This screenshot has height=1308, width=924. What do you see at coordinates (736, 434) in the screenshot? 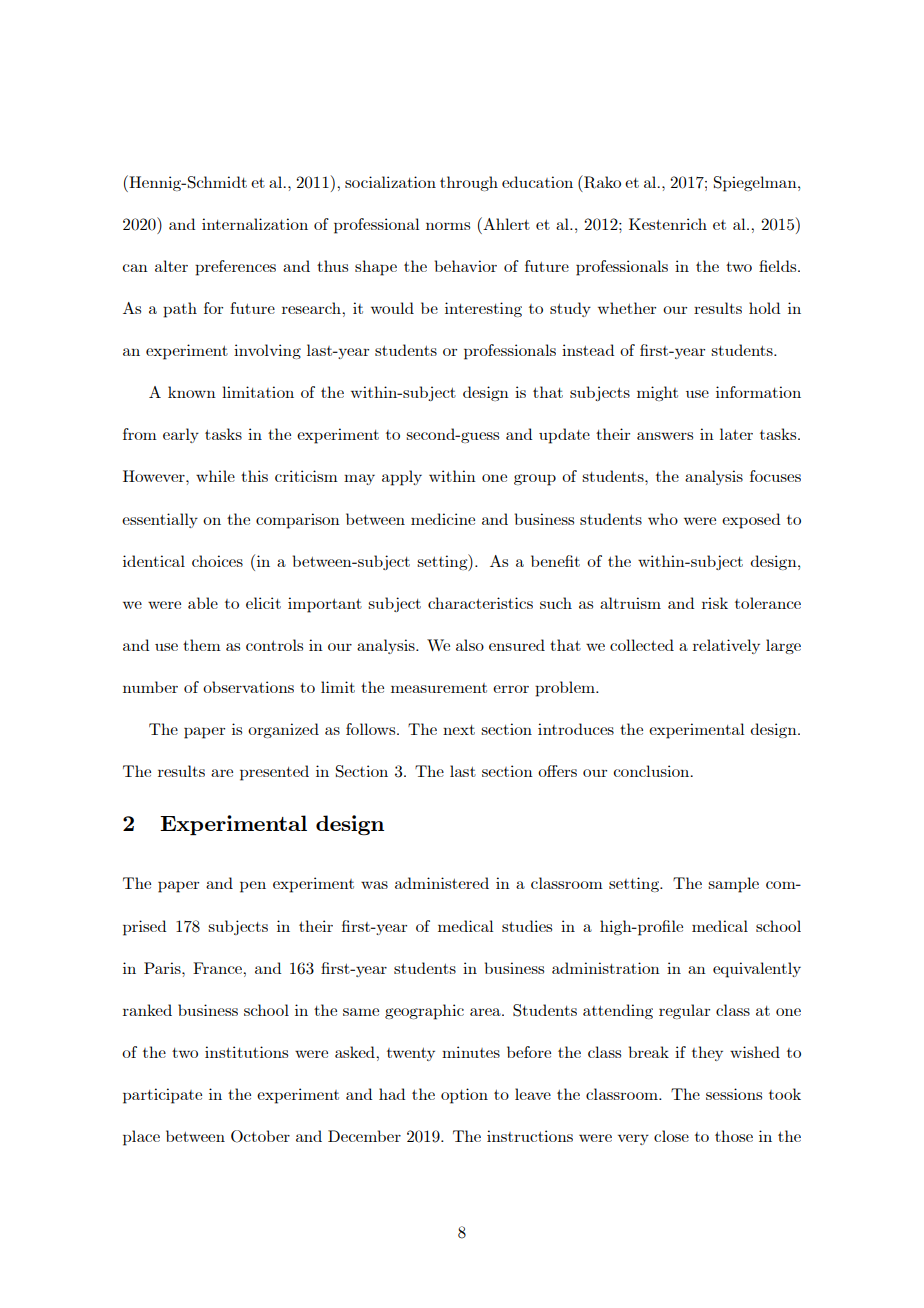
I see `later` at bounding box center [736, 434].
